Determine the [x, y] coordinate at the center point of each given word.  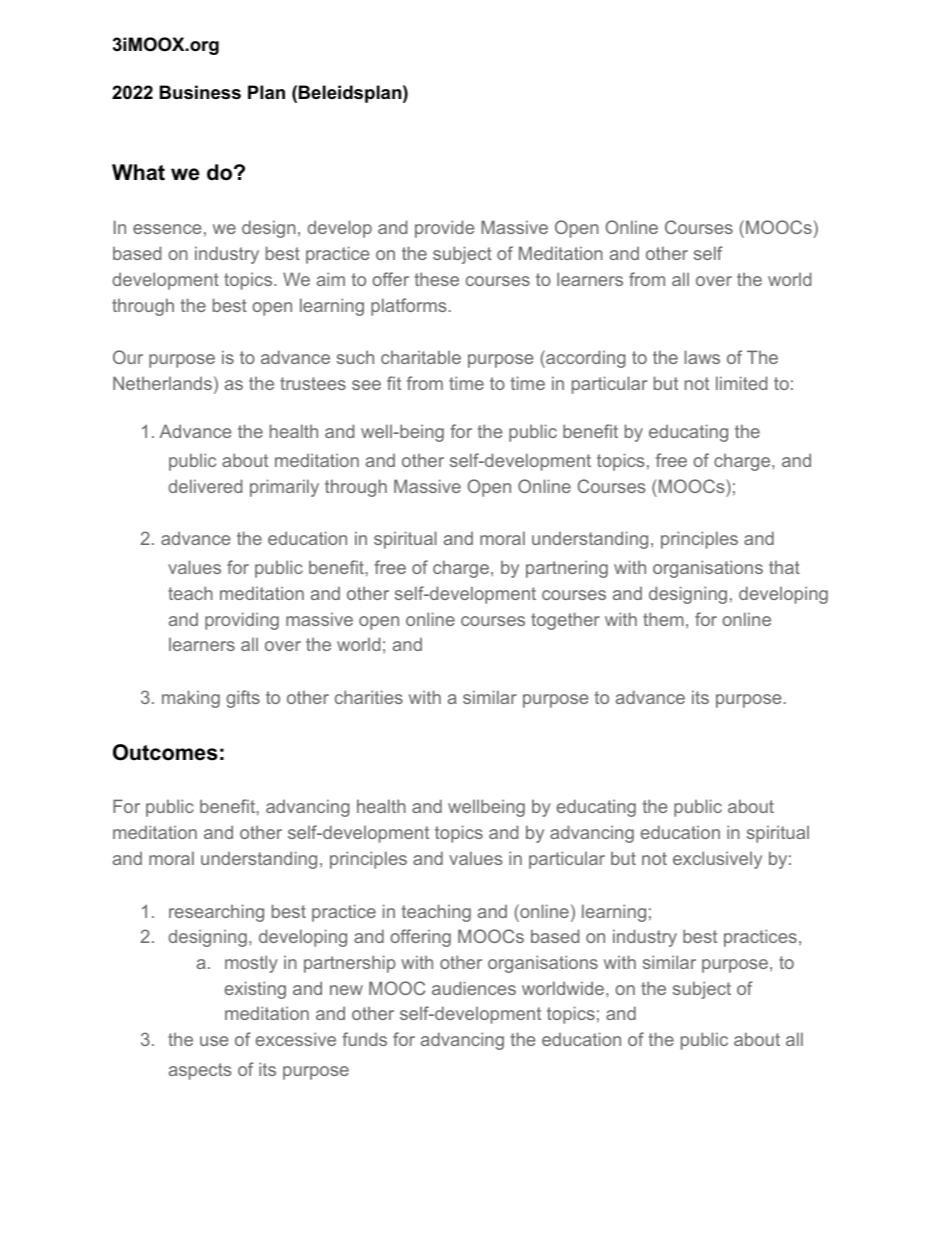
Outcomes [165, 752]
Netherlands [162, 383]
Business [200, 92]
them [663, 619]
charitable [421, 357]
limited [741, 383]
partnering [567, 569]
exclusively [717, 860]
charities [369, 697]
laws [702, 357]
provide [445, 229]
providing [242, 621]
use [214, 1041]
